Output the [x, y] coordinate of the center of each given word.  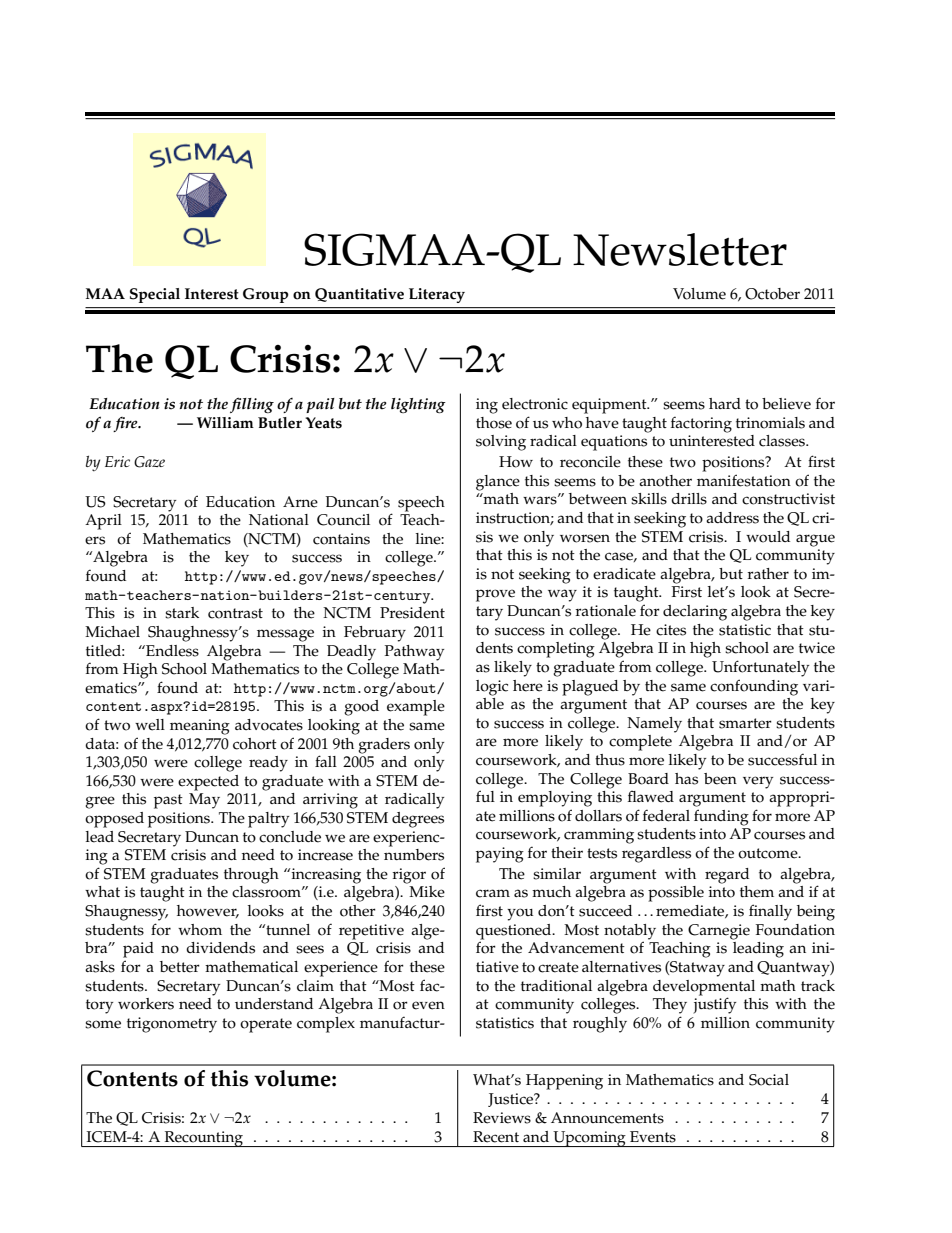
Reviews [502, 1118]
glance [498, 483]
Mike [427, 892]
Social [769, 1080]
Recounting [203, 1139]
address [732, 518]
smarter [745, 723]
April [103, 522]
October [772, 294]
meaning [200, 727]
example [416, 708]
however [208, 911]
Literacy [437, 295]
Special [155, 295]
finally [770, 912]
